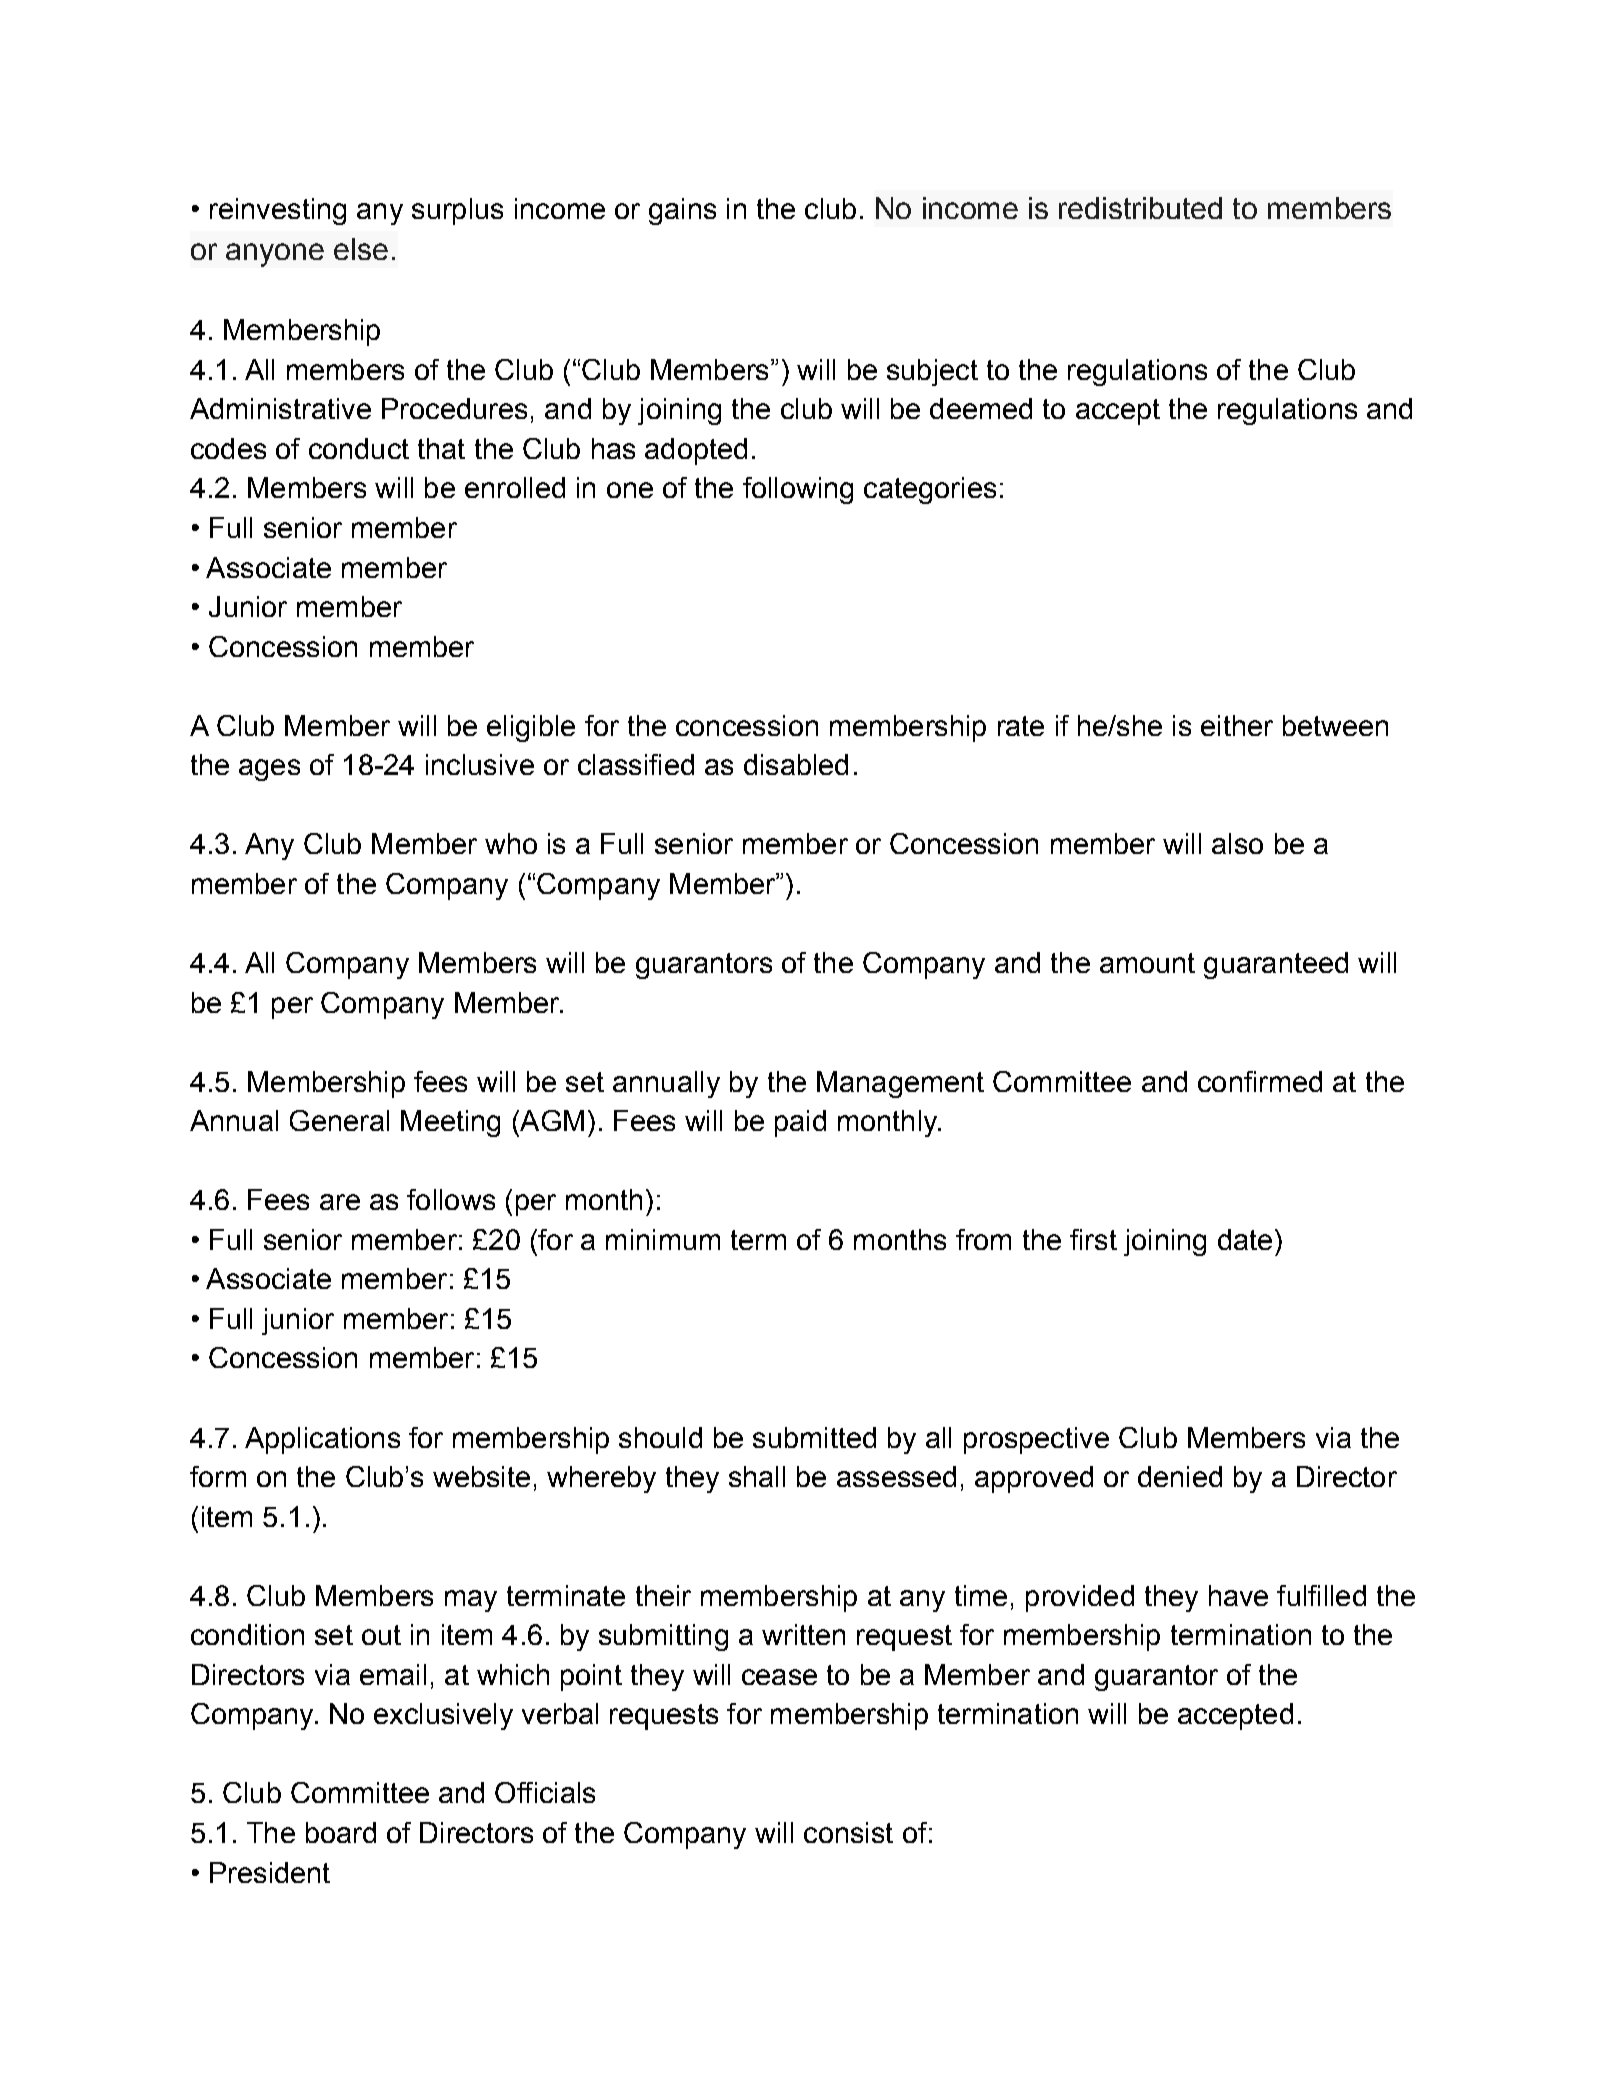 The height and width of the document is (2088, 1614). I want to click on denied, so click(1180, 1476).
